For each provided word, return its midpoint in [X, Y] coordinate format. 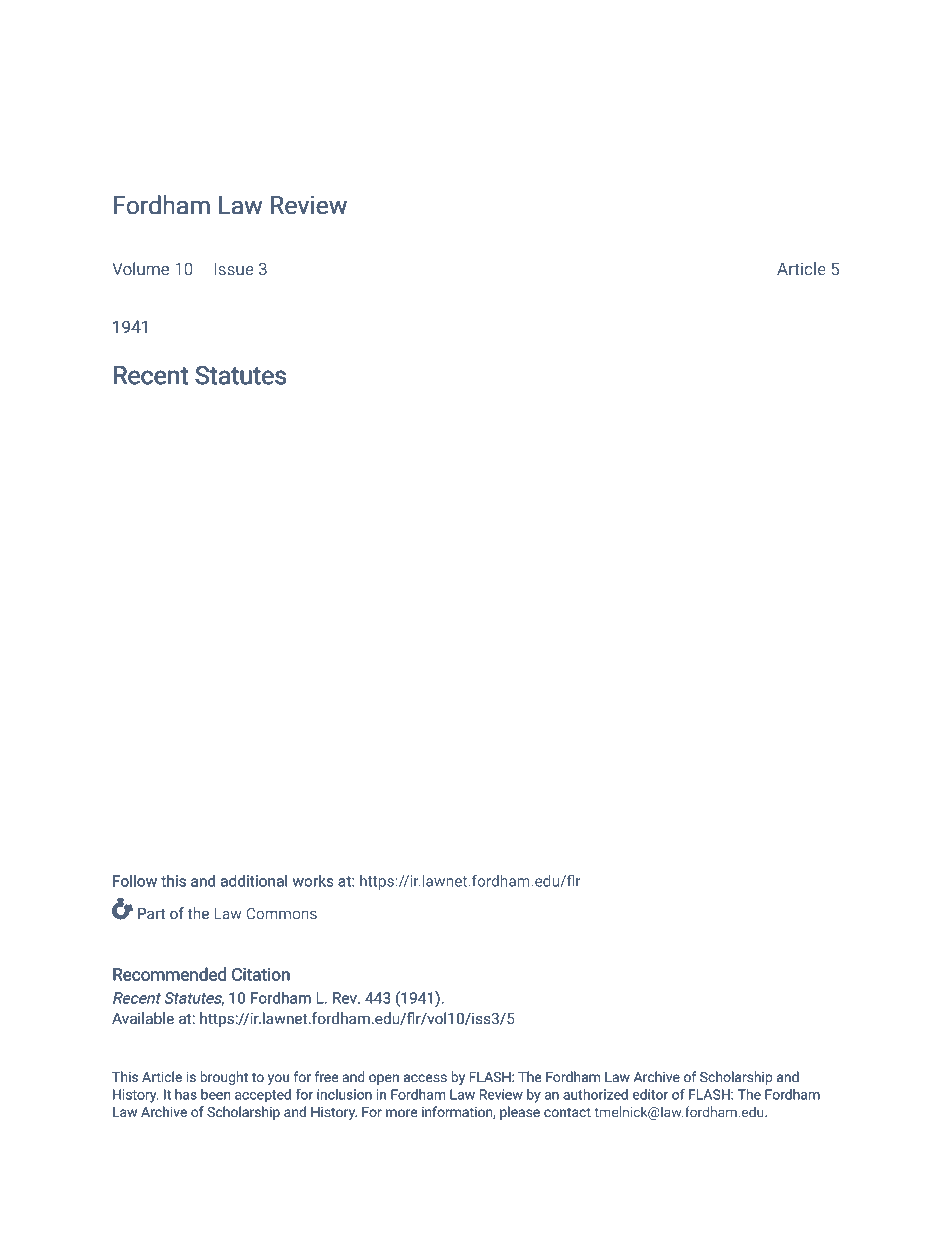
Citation [261, 974]
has [186, 1094]
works [313, 881]
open [384, 1079]
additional [254, 880]
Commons [281, 913]
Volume [140, 268]
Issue [234, 268]
